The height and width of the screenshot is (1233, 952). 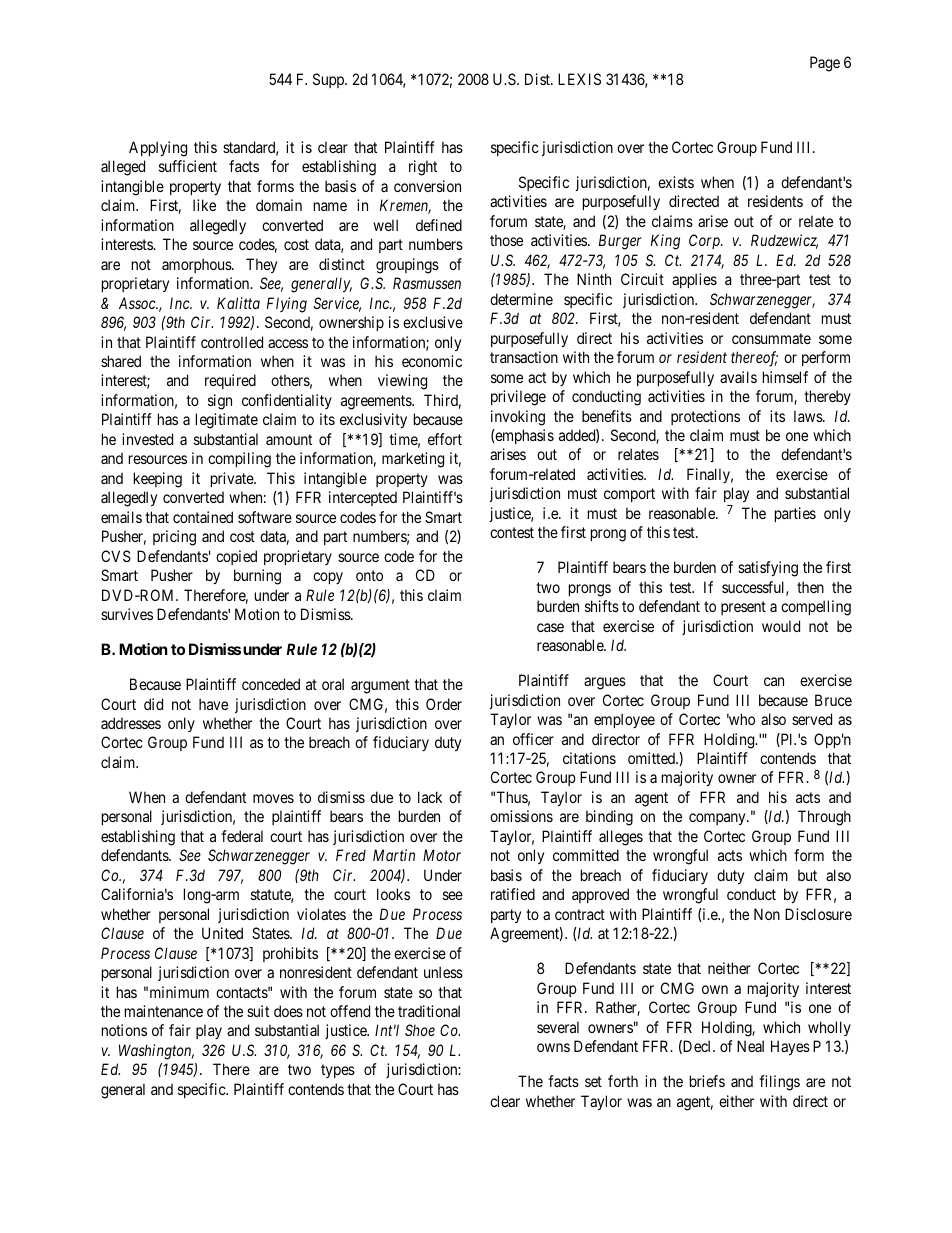 What do you see at coordinates (824, 818) in the screenshot?
I see `Through` at bounding box center [824, 818].
